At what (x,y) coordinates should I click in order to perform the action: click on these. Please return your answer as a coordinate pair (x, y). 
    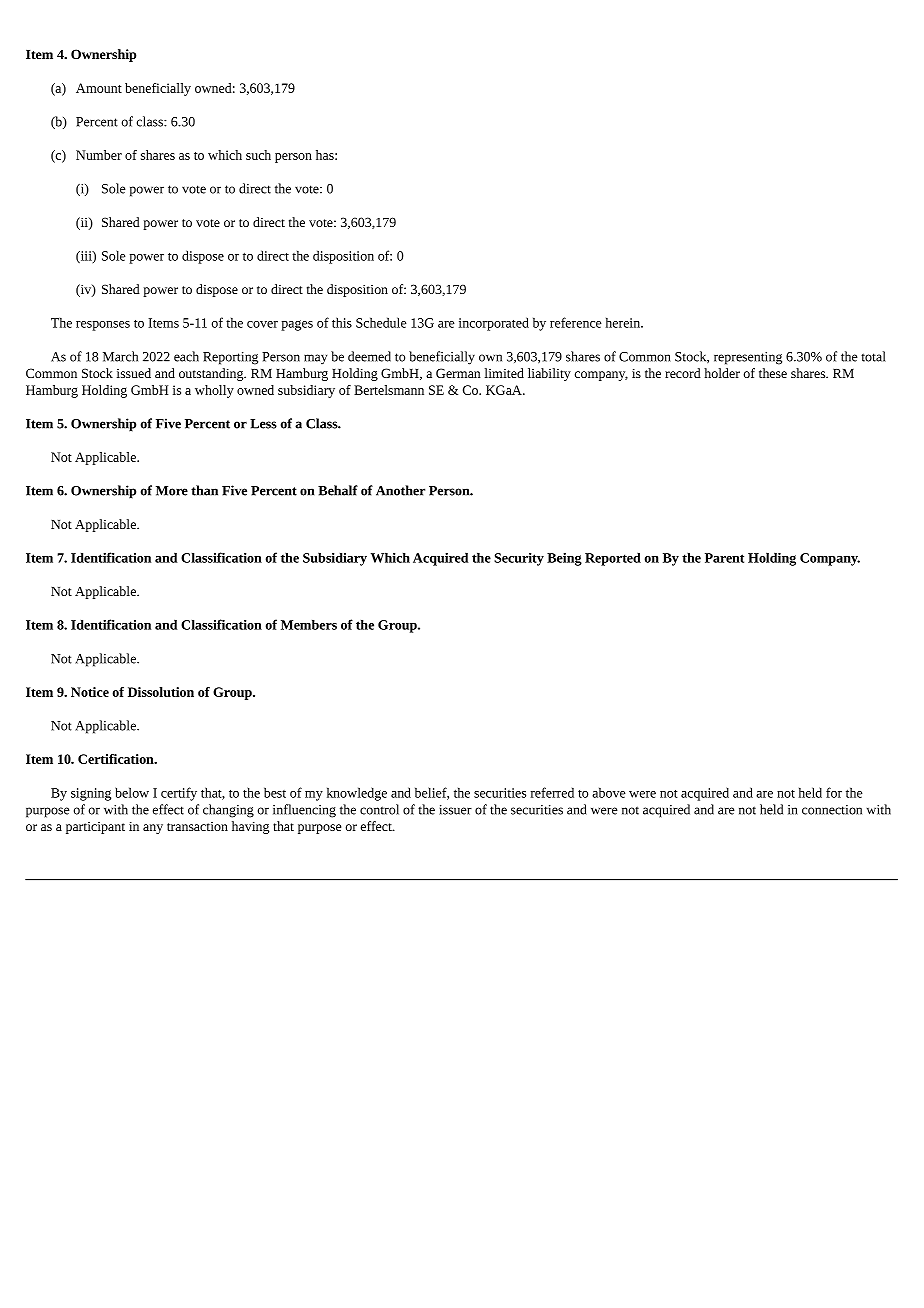
    Looking at the image, I should click on (773, 373).
